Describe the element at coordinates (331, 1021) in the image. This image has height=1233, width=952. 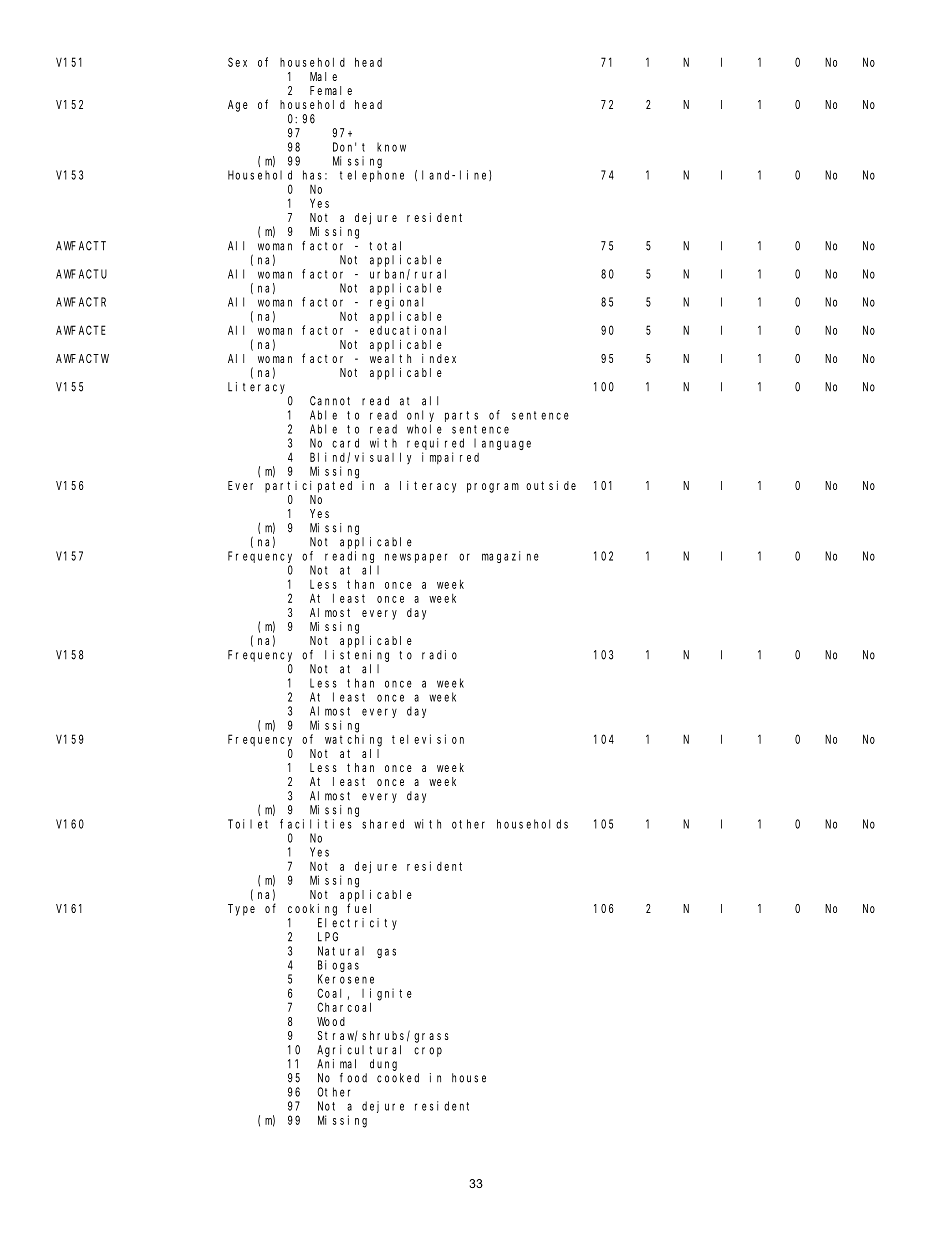
I see `Wood` at that location.
